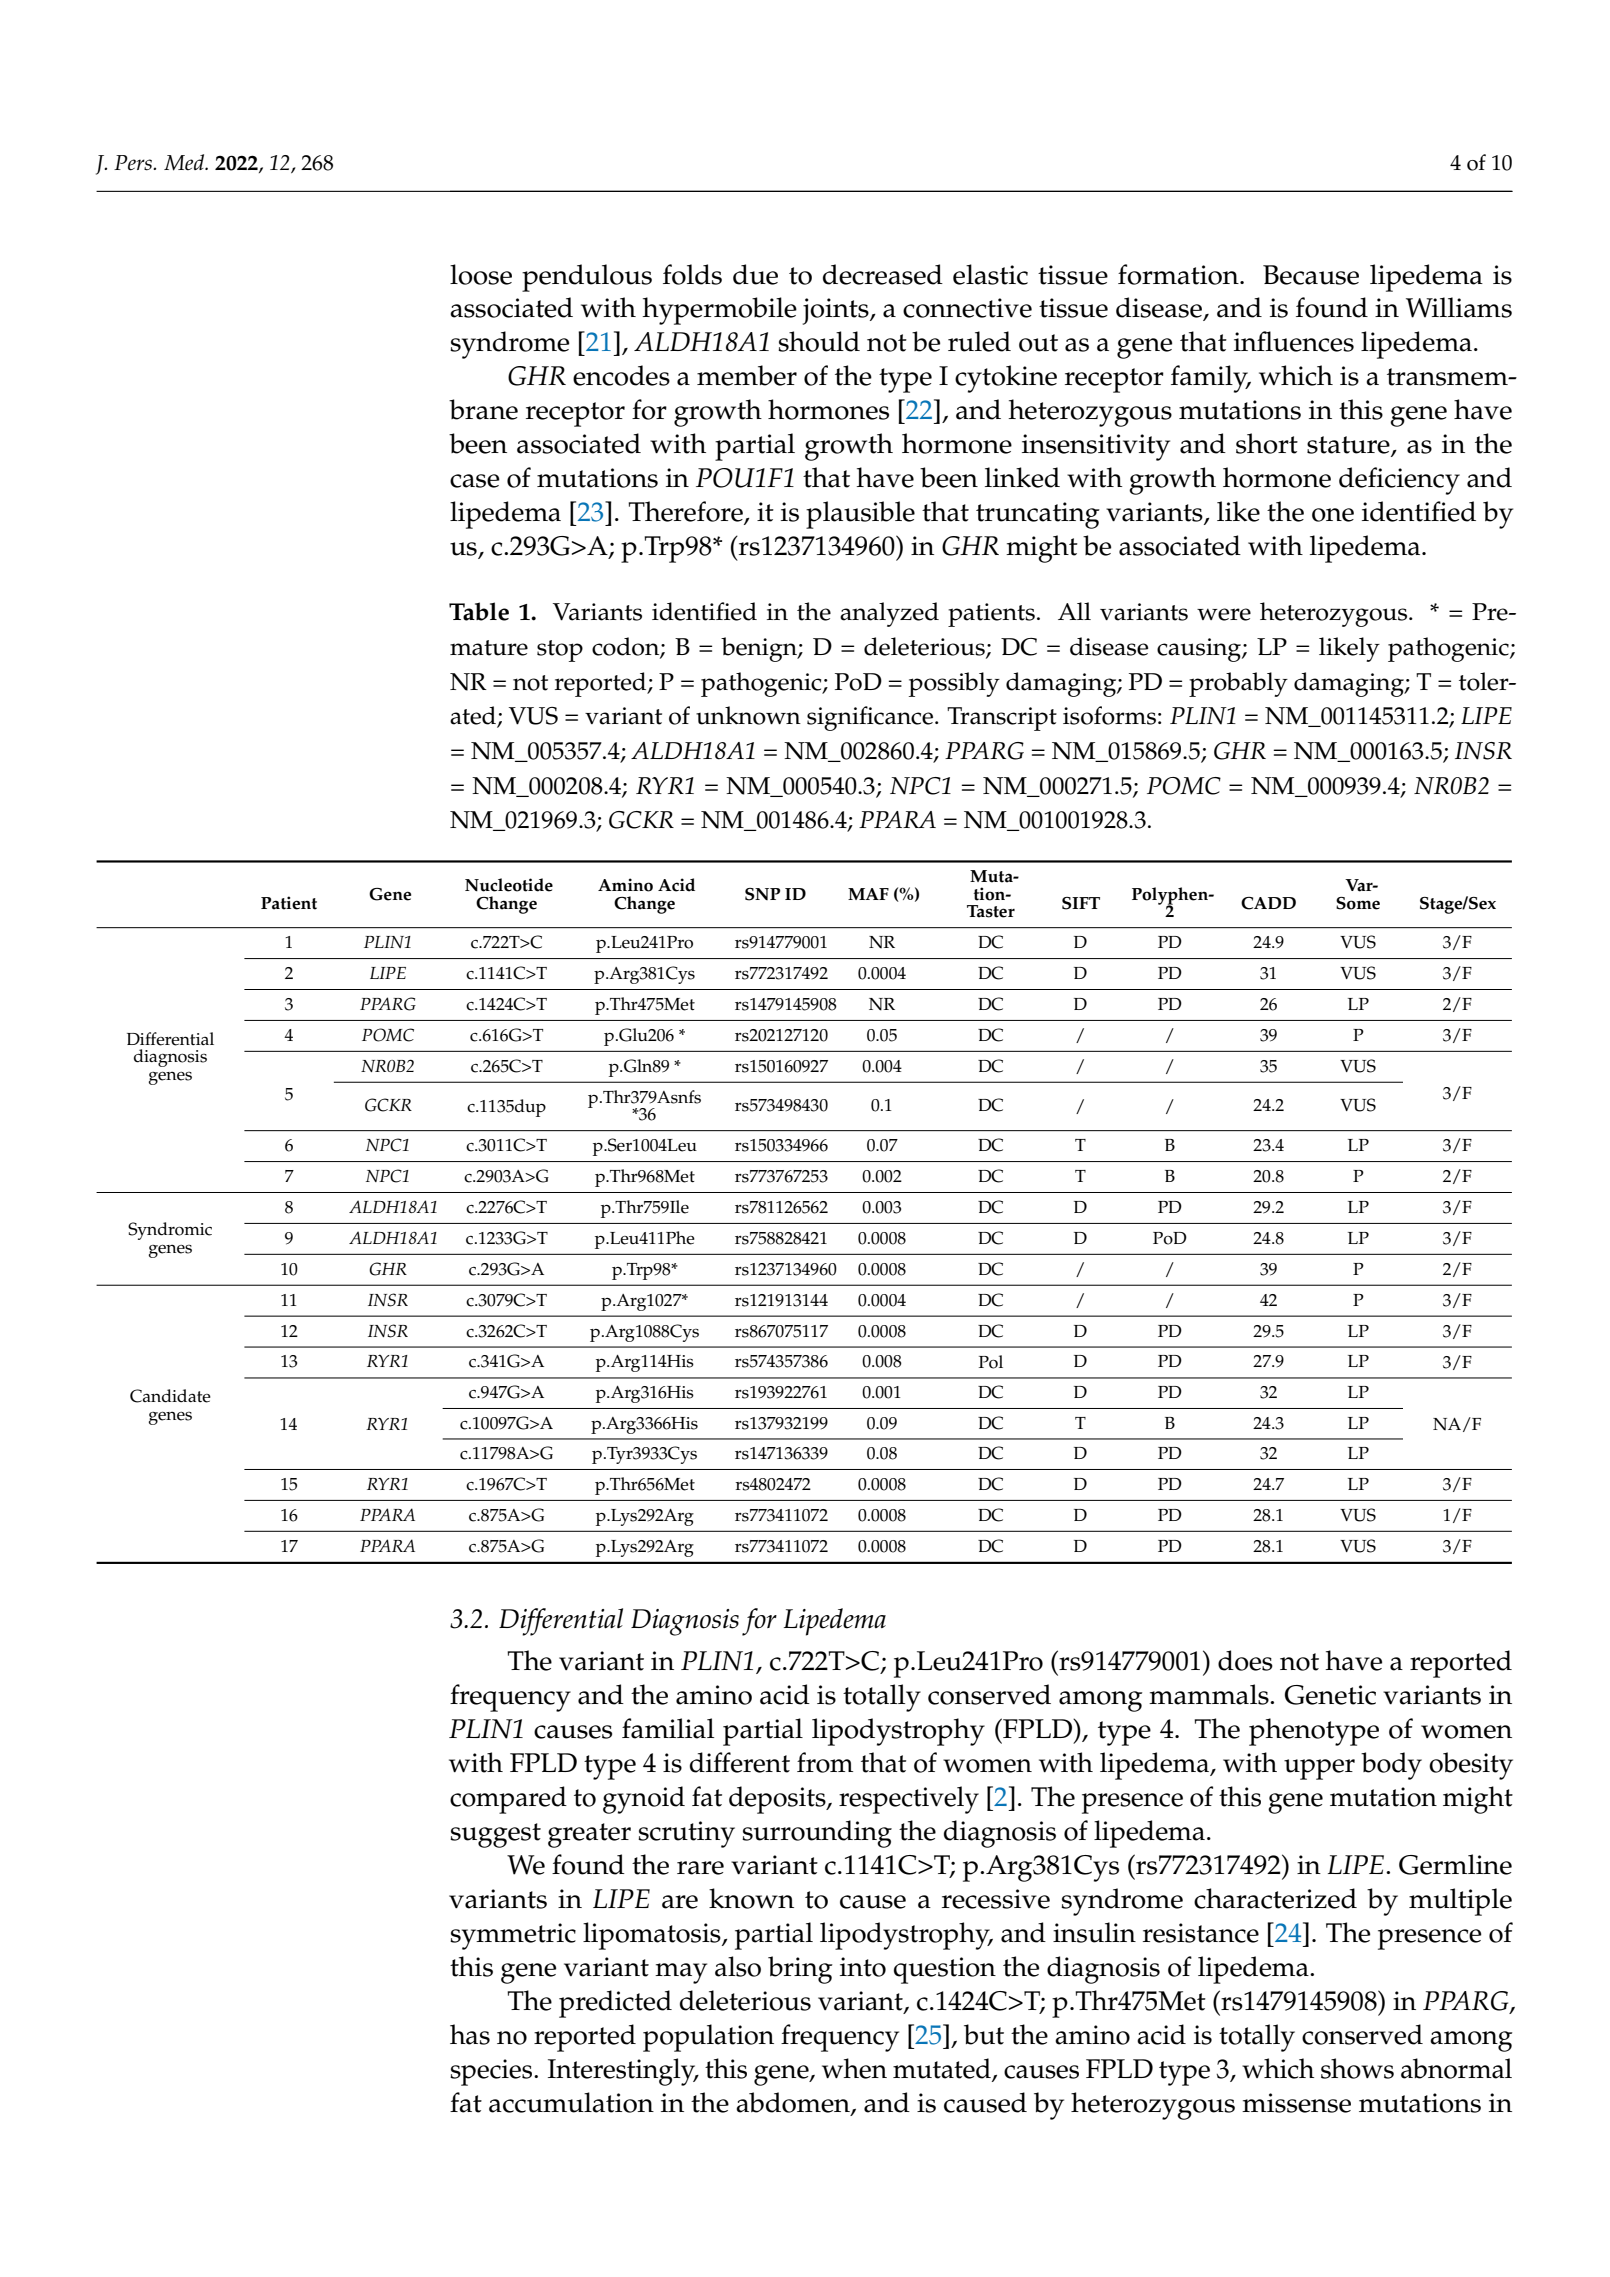 This document has width=1610, height=2277. Describe the element at coordinates (755, 274) in the document. I see `due` at that location.
